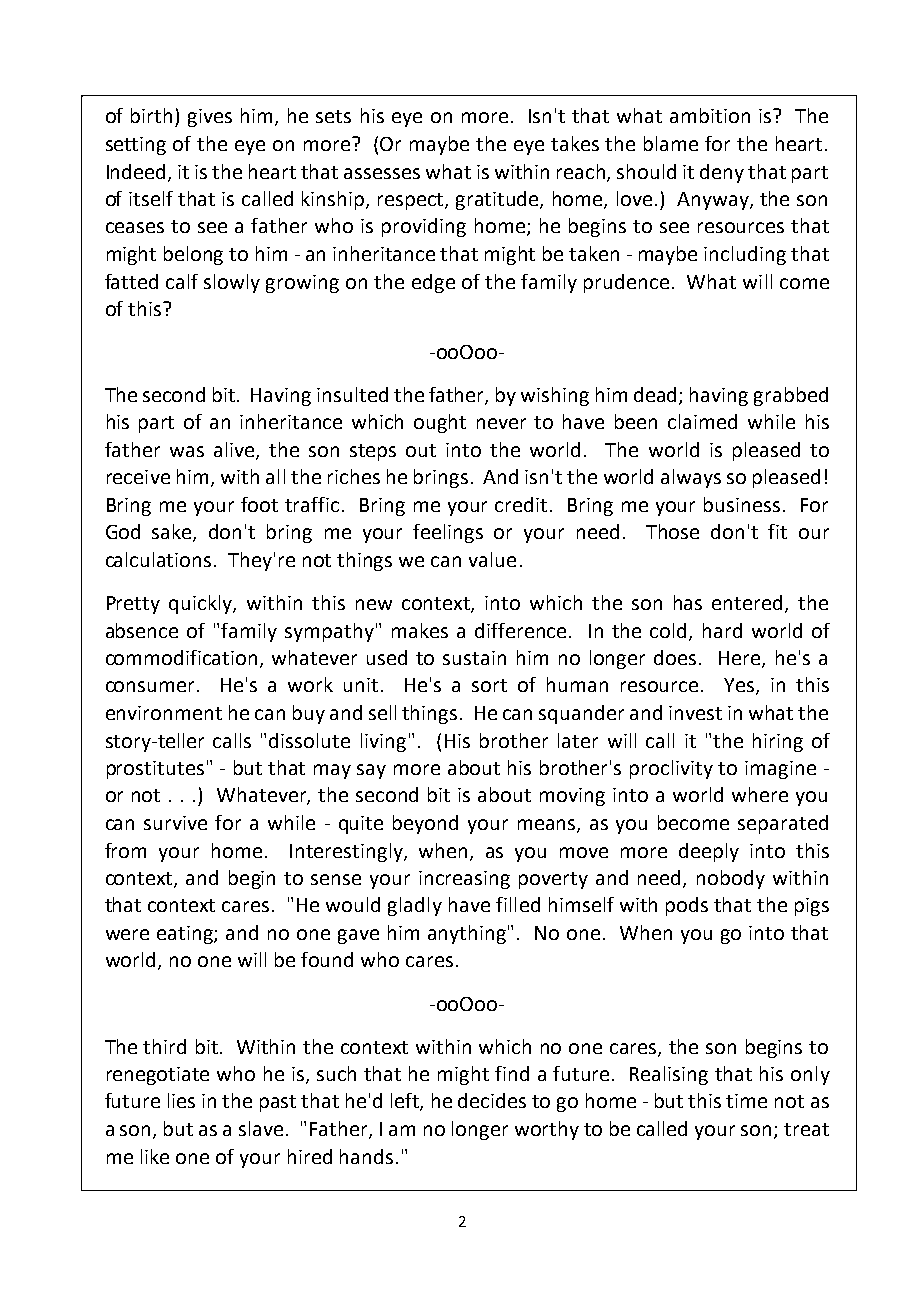  What do you see at coordinates (474, 658) in the document?
I see `sustain` at bounding box center [474, 658].
